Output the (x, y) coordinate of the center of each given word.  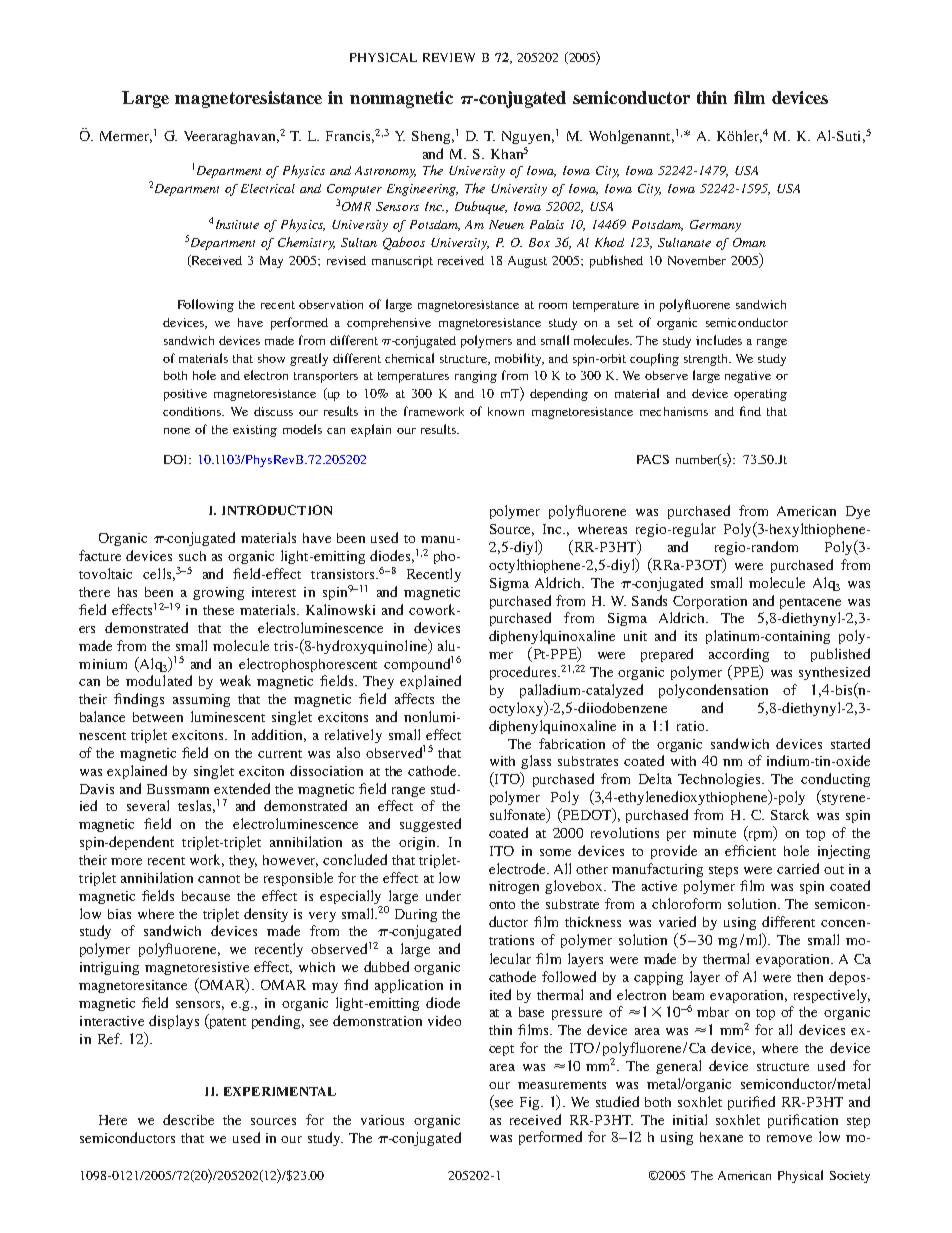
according (739, 655)
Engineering (422, 190)
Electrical (268, 188)
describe (188, 1119)
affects (414, 698)
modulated (159, 680)
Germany (715, 226)
